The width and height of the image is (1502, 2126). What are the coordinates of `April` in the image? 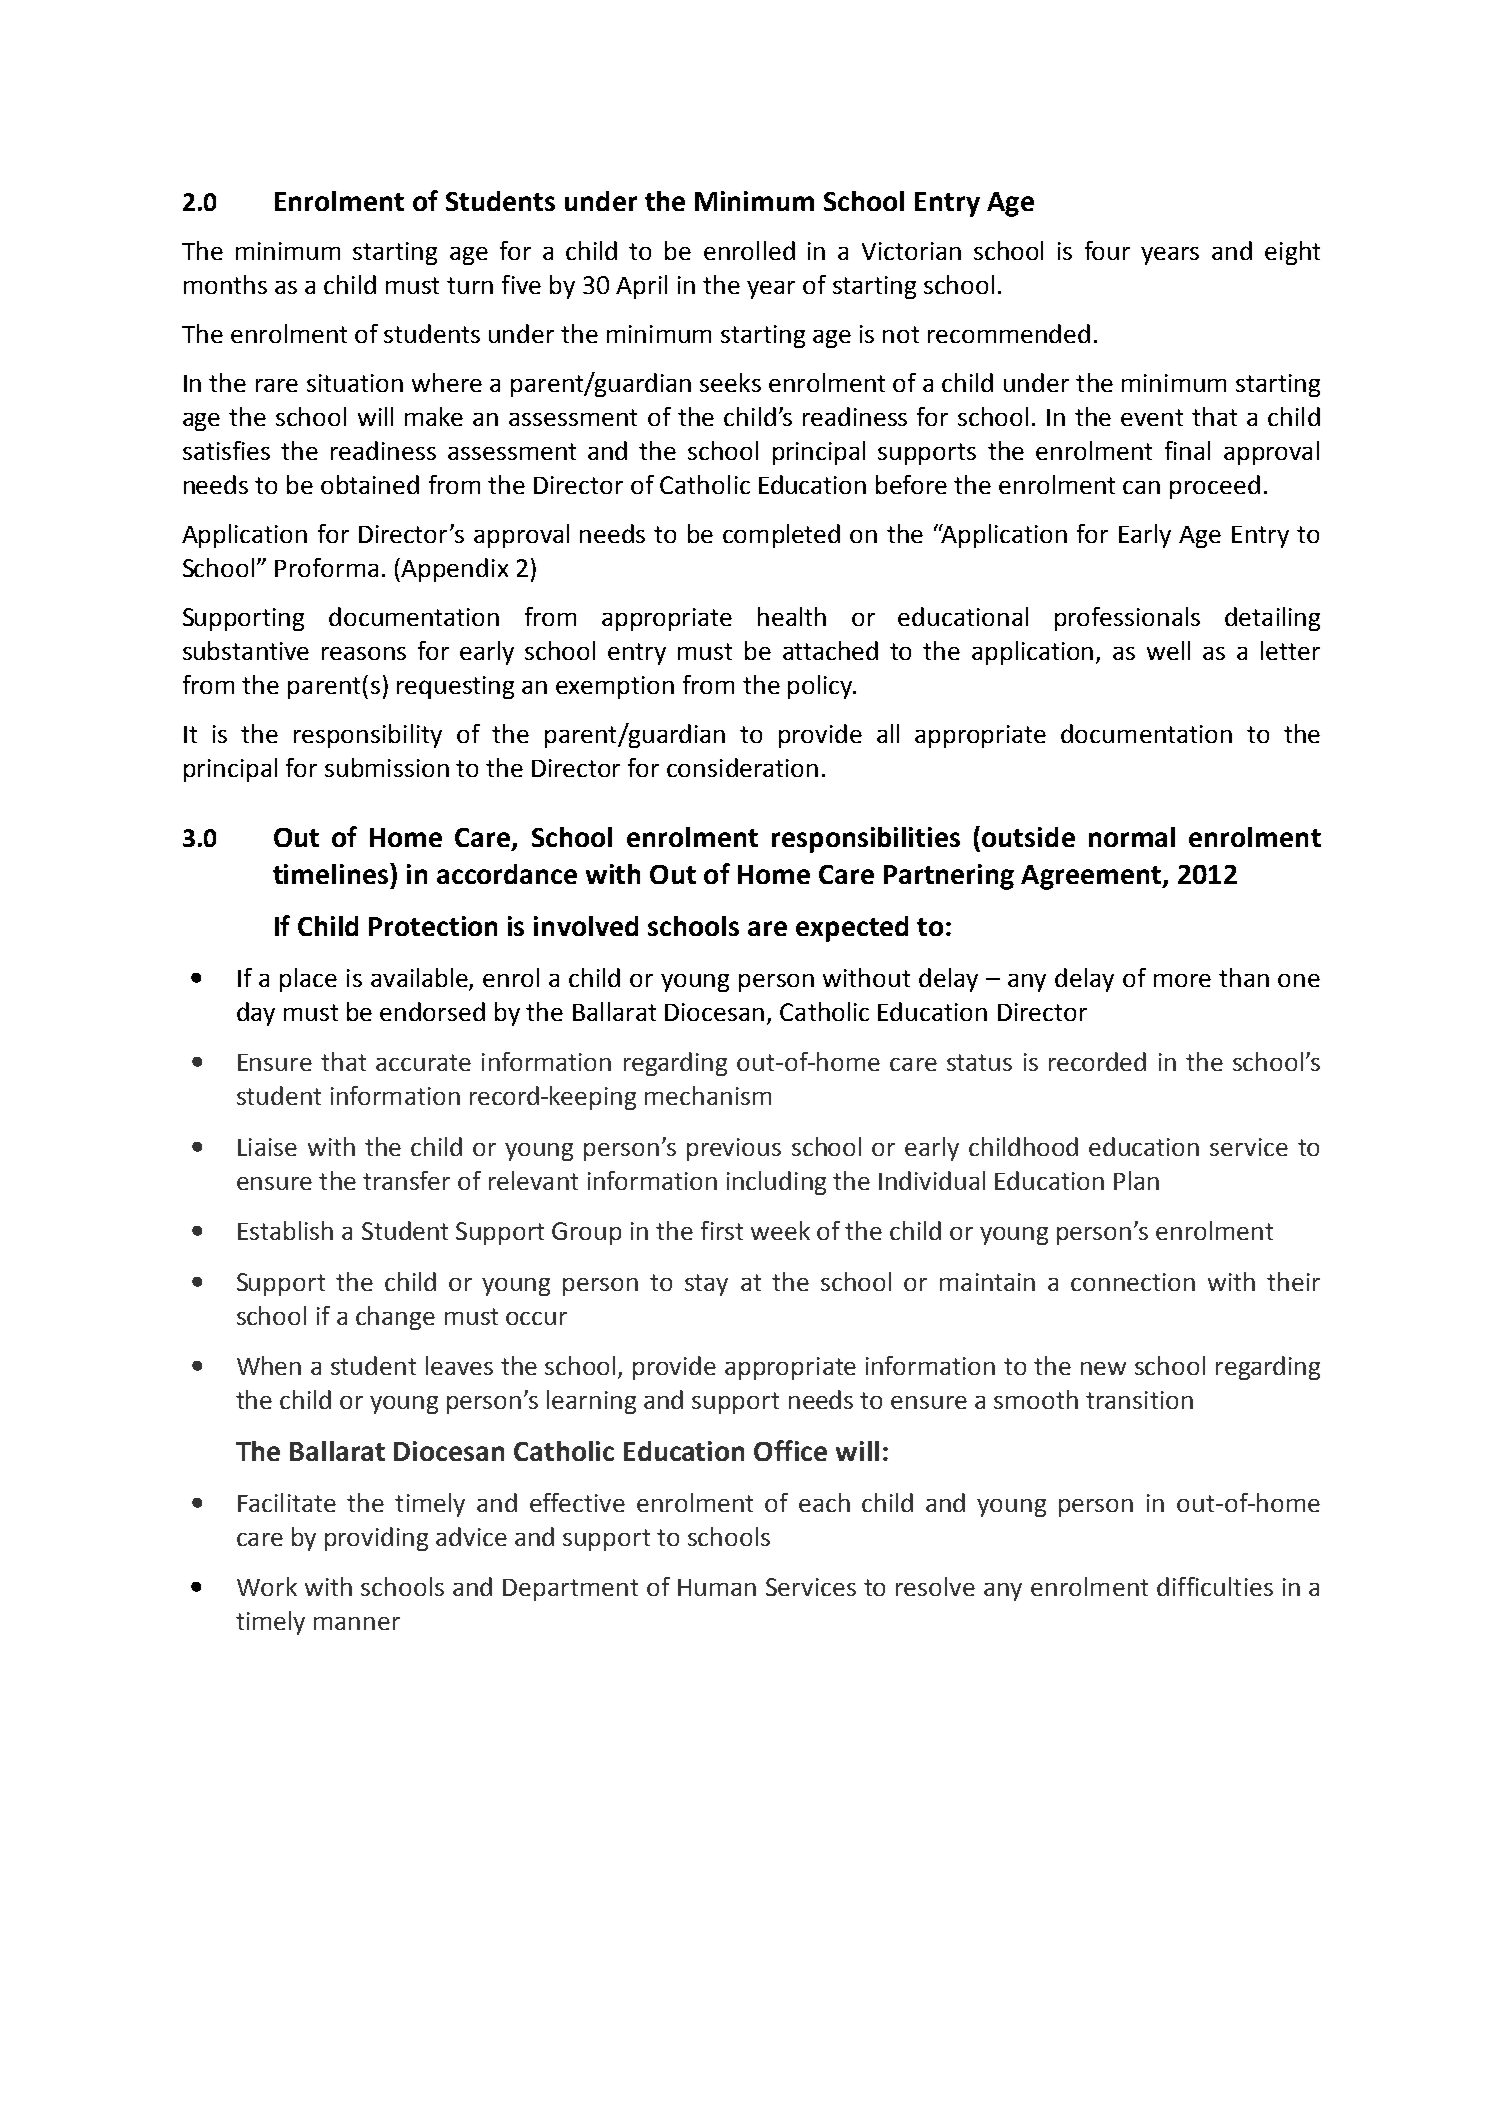 It's located at (641, 287).
